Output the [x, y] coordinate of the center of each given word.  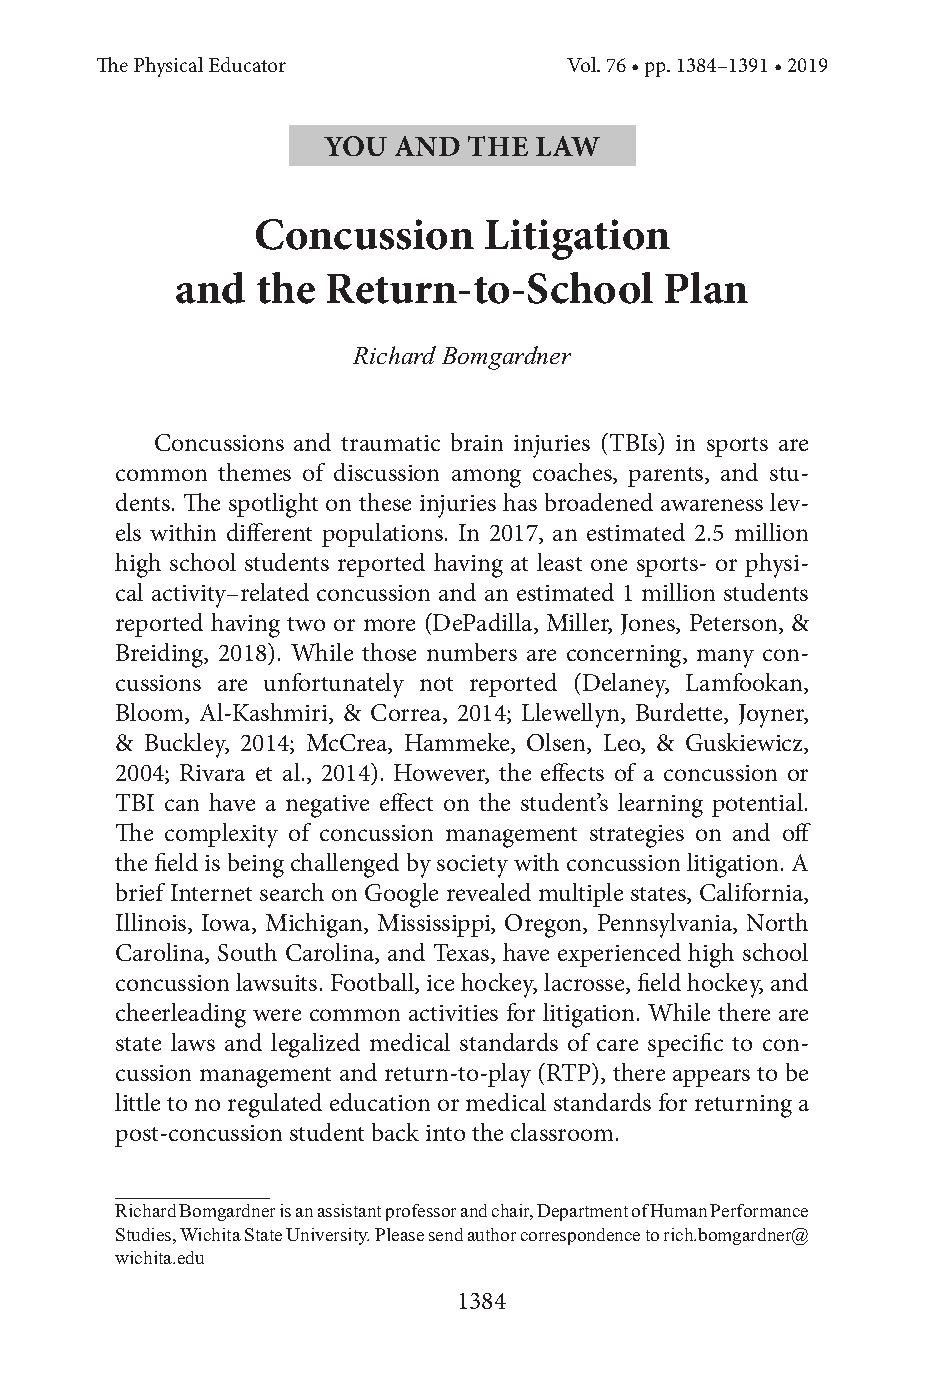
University [327, 1236]
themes [254, 472]
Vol [583, 64]
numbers [472, 652]
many [725, 658]
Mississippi [435, 925]
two [306, 624]
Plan [706, 288]
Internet [211, 892]
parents [667, 477]
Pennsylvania [666, 925]
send [446, 1234]
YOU [355, 146]
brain [477, 442]
